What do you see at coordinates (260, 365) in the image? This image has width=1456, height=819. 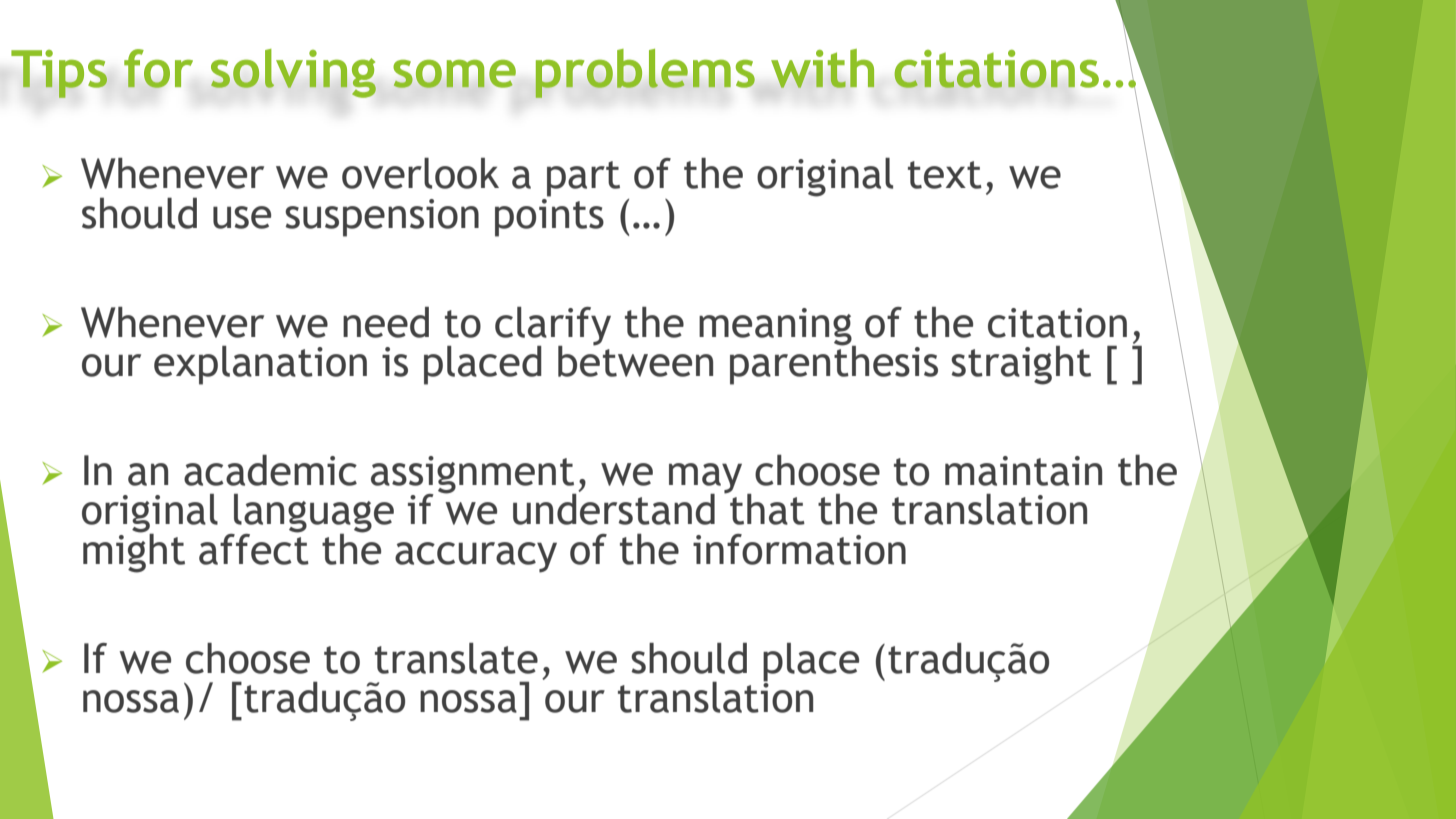 I see `explanation` at bounding box center [260, 365].
